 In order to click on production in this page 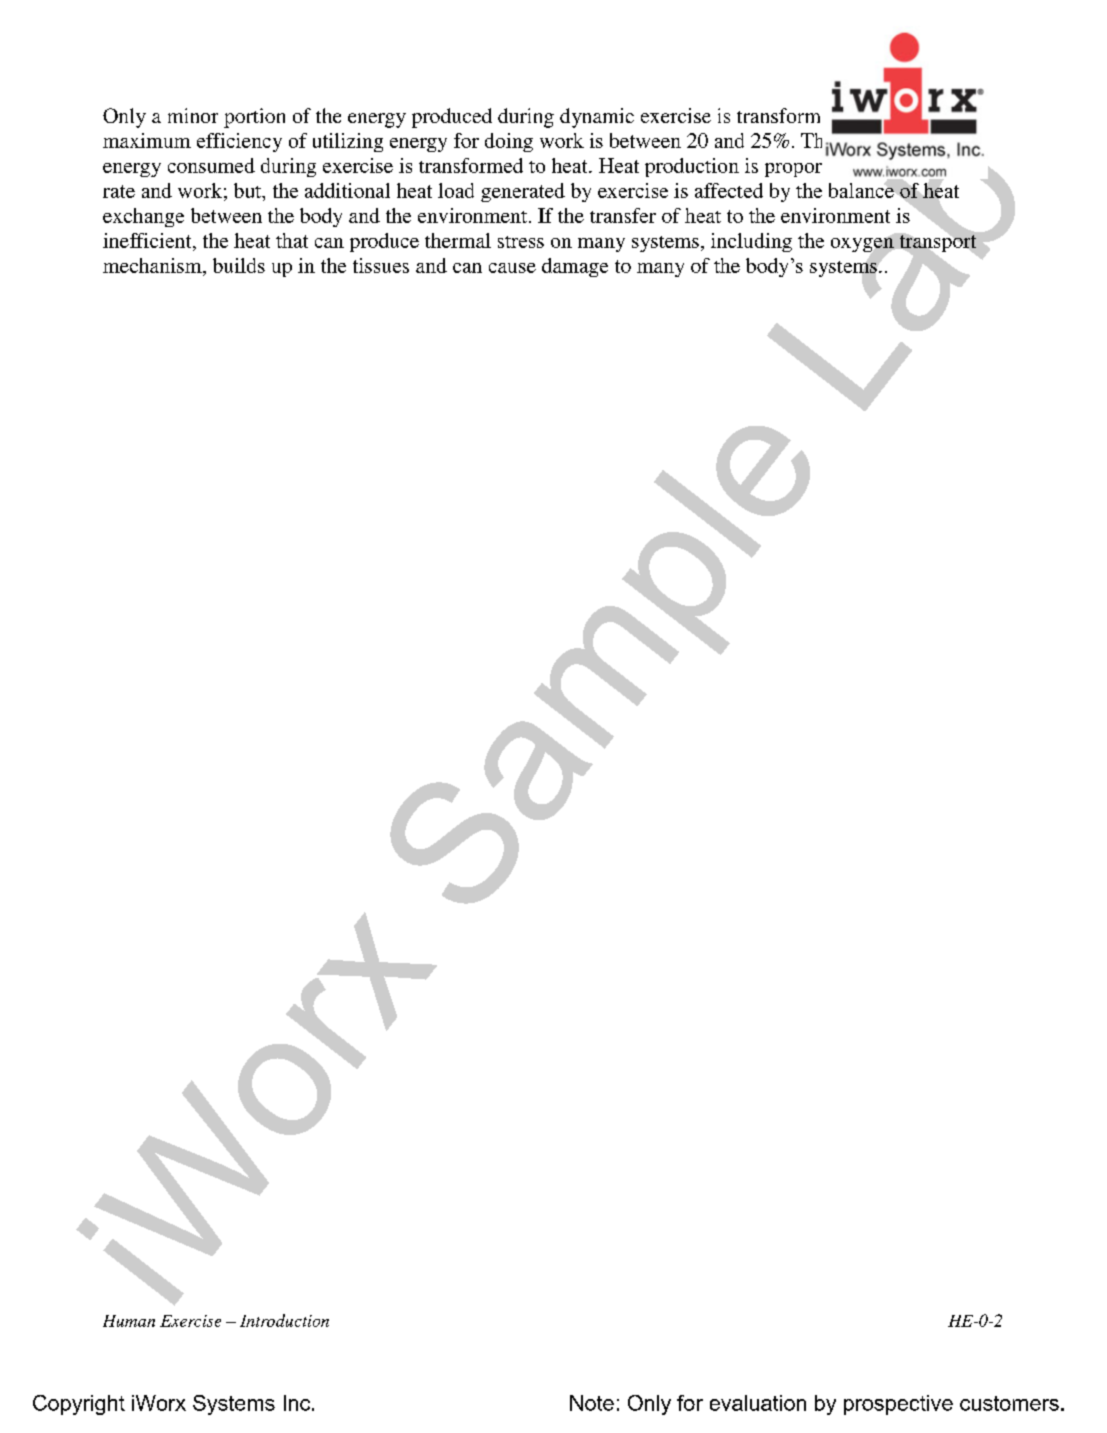, I will do `click(692, 167)`.
